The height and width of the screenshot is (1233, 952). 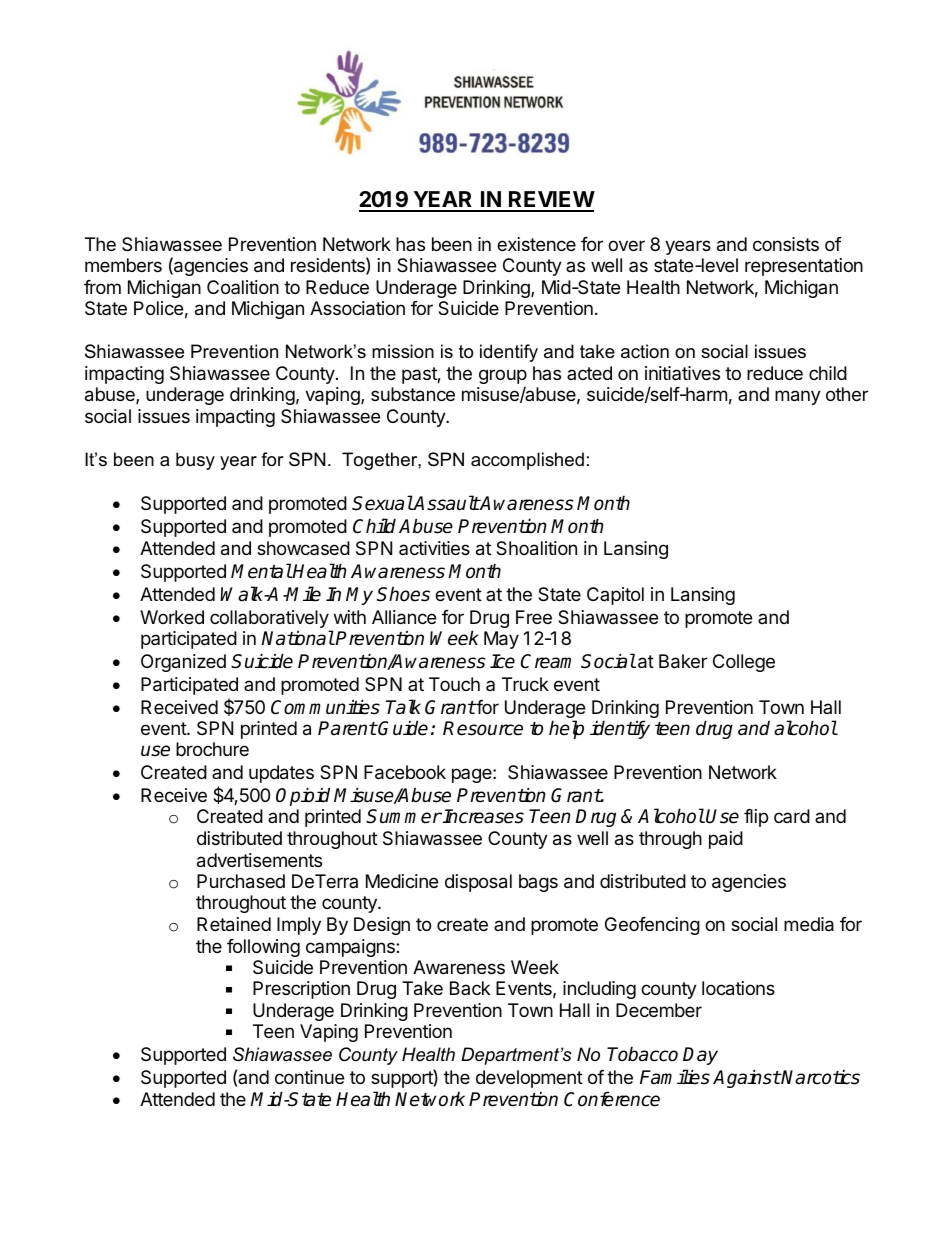 I want to click on continue, so click(x=309, y=1077).
